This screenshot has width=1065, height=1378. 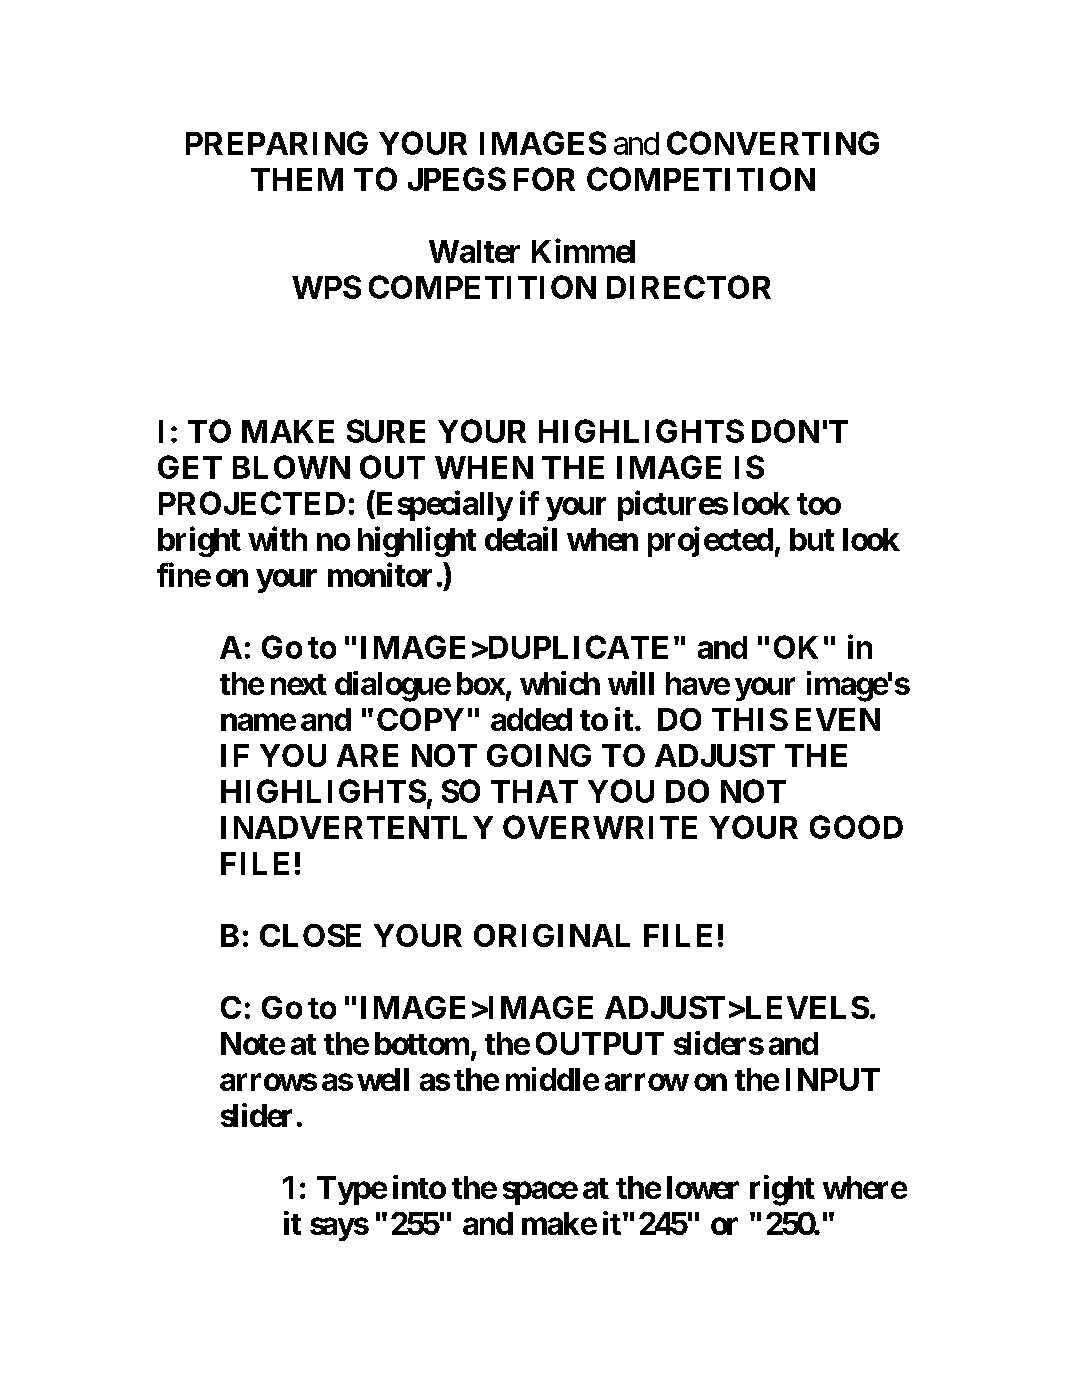 What do you see at coordinates (703, 1187) in the screenshot?
I see `lower` at bounding box center [703, 1187].
